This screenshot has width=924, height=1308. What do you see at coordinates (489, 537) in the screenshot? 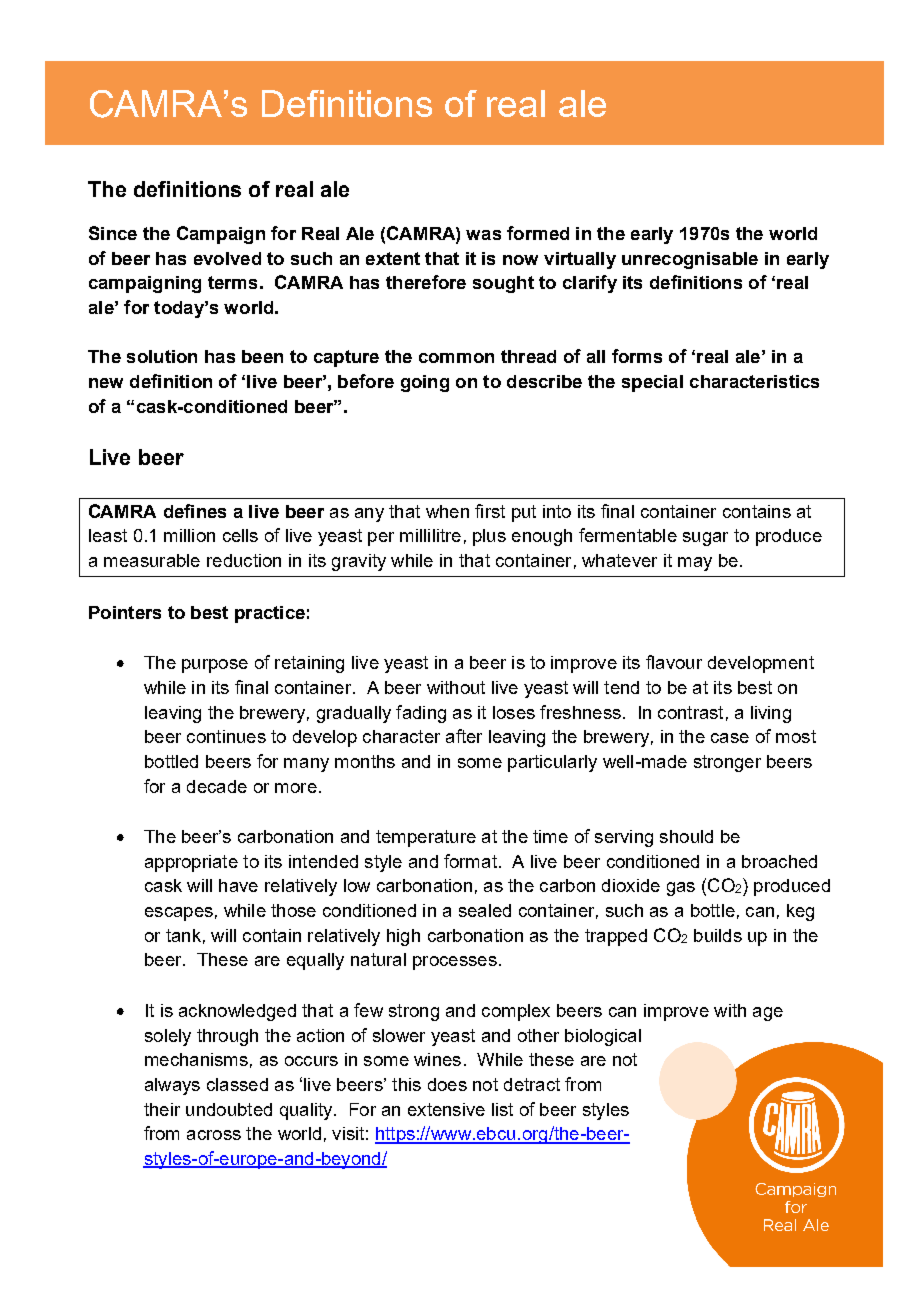
I see `plus` at bounding box center [489, 537].
